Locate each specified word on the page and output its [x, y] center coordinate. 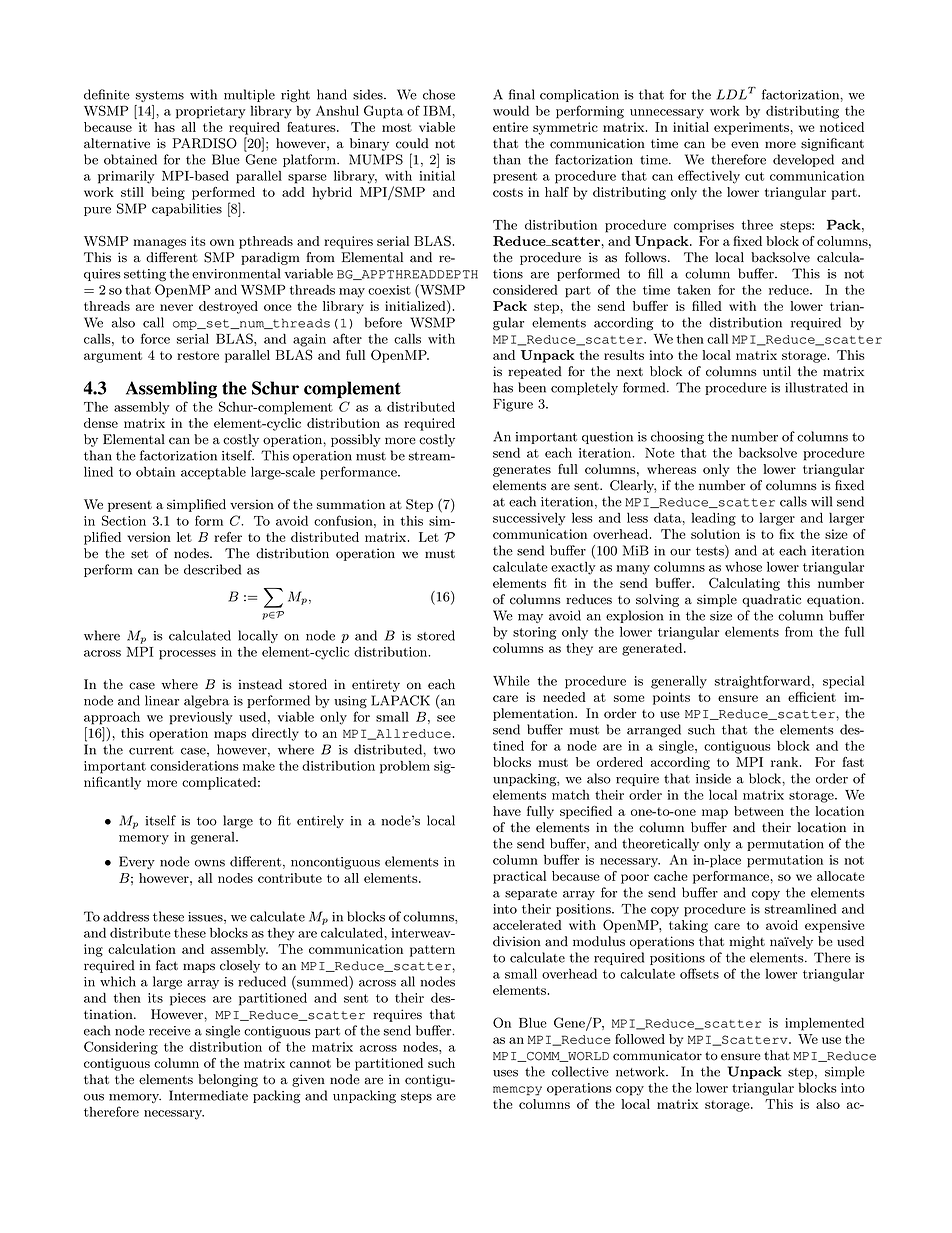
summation [351, 504]
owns [210, 863]
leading [714, 519]
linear [162, 700]
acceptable [213, 473]
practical [519, 877]
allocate [841, 876]
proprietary [211, 112]
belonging [228, 1080]
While [511, 681]
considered [525, 289]
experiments [751, 128]
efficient [812, 697]
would [511, 110]
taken [694, 290]
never [176, 307]
